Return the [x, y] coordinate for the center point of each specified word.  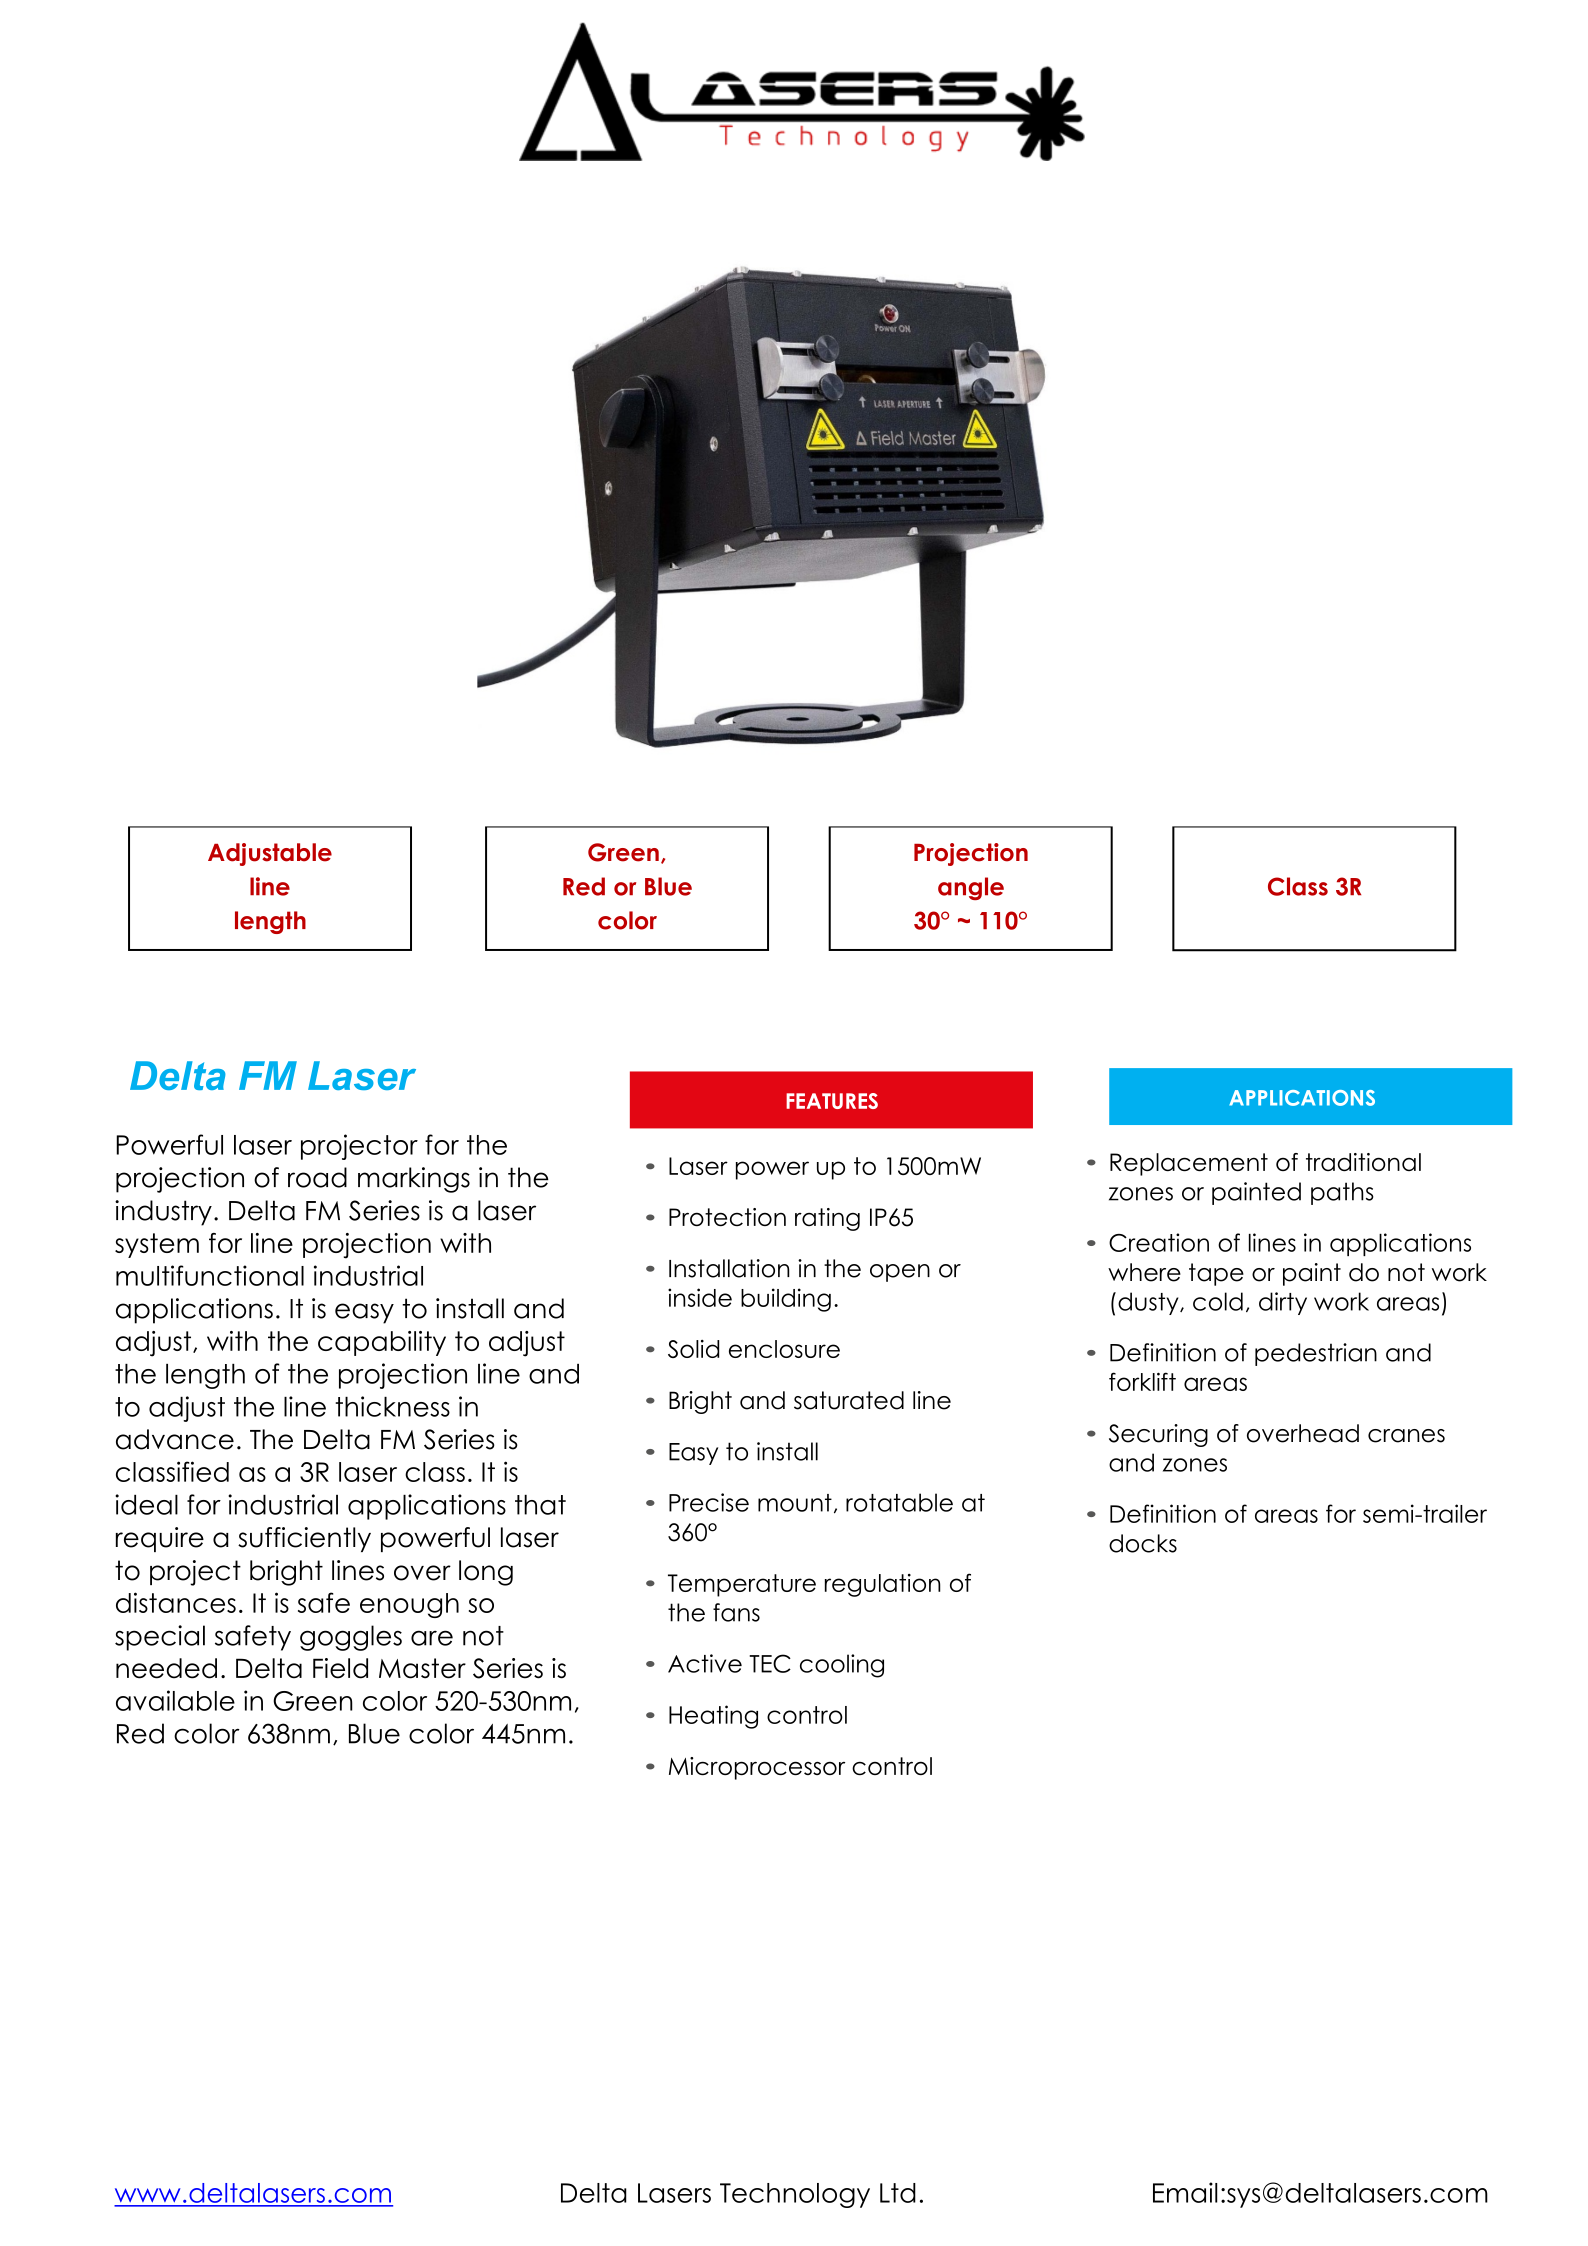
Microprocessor [757, 1768]
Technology [795, 2195]
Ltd [898, 2193]
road [317, 1177]
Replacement [1189, 1164]
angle [971, 888]
